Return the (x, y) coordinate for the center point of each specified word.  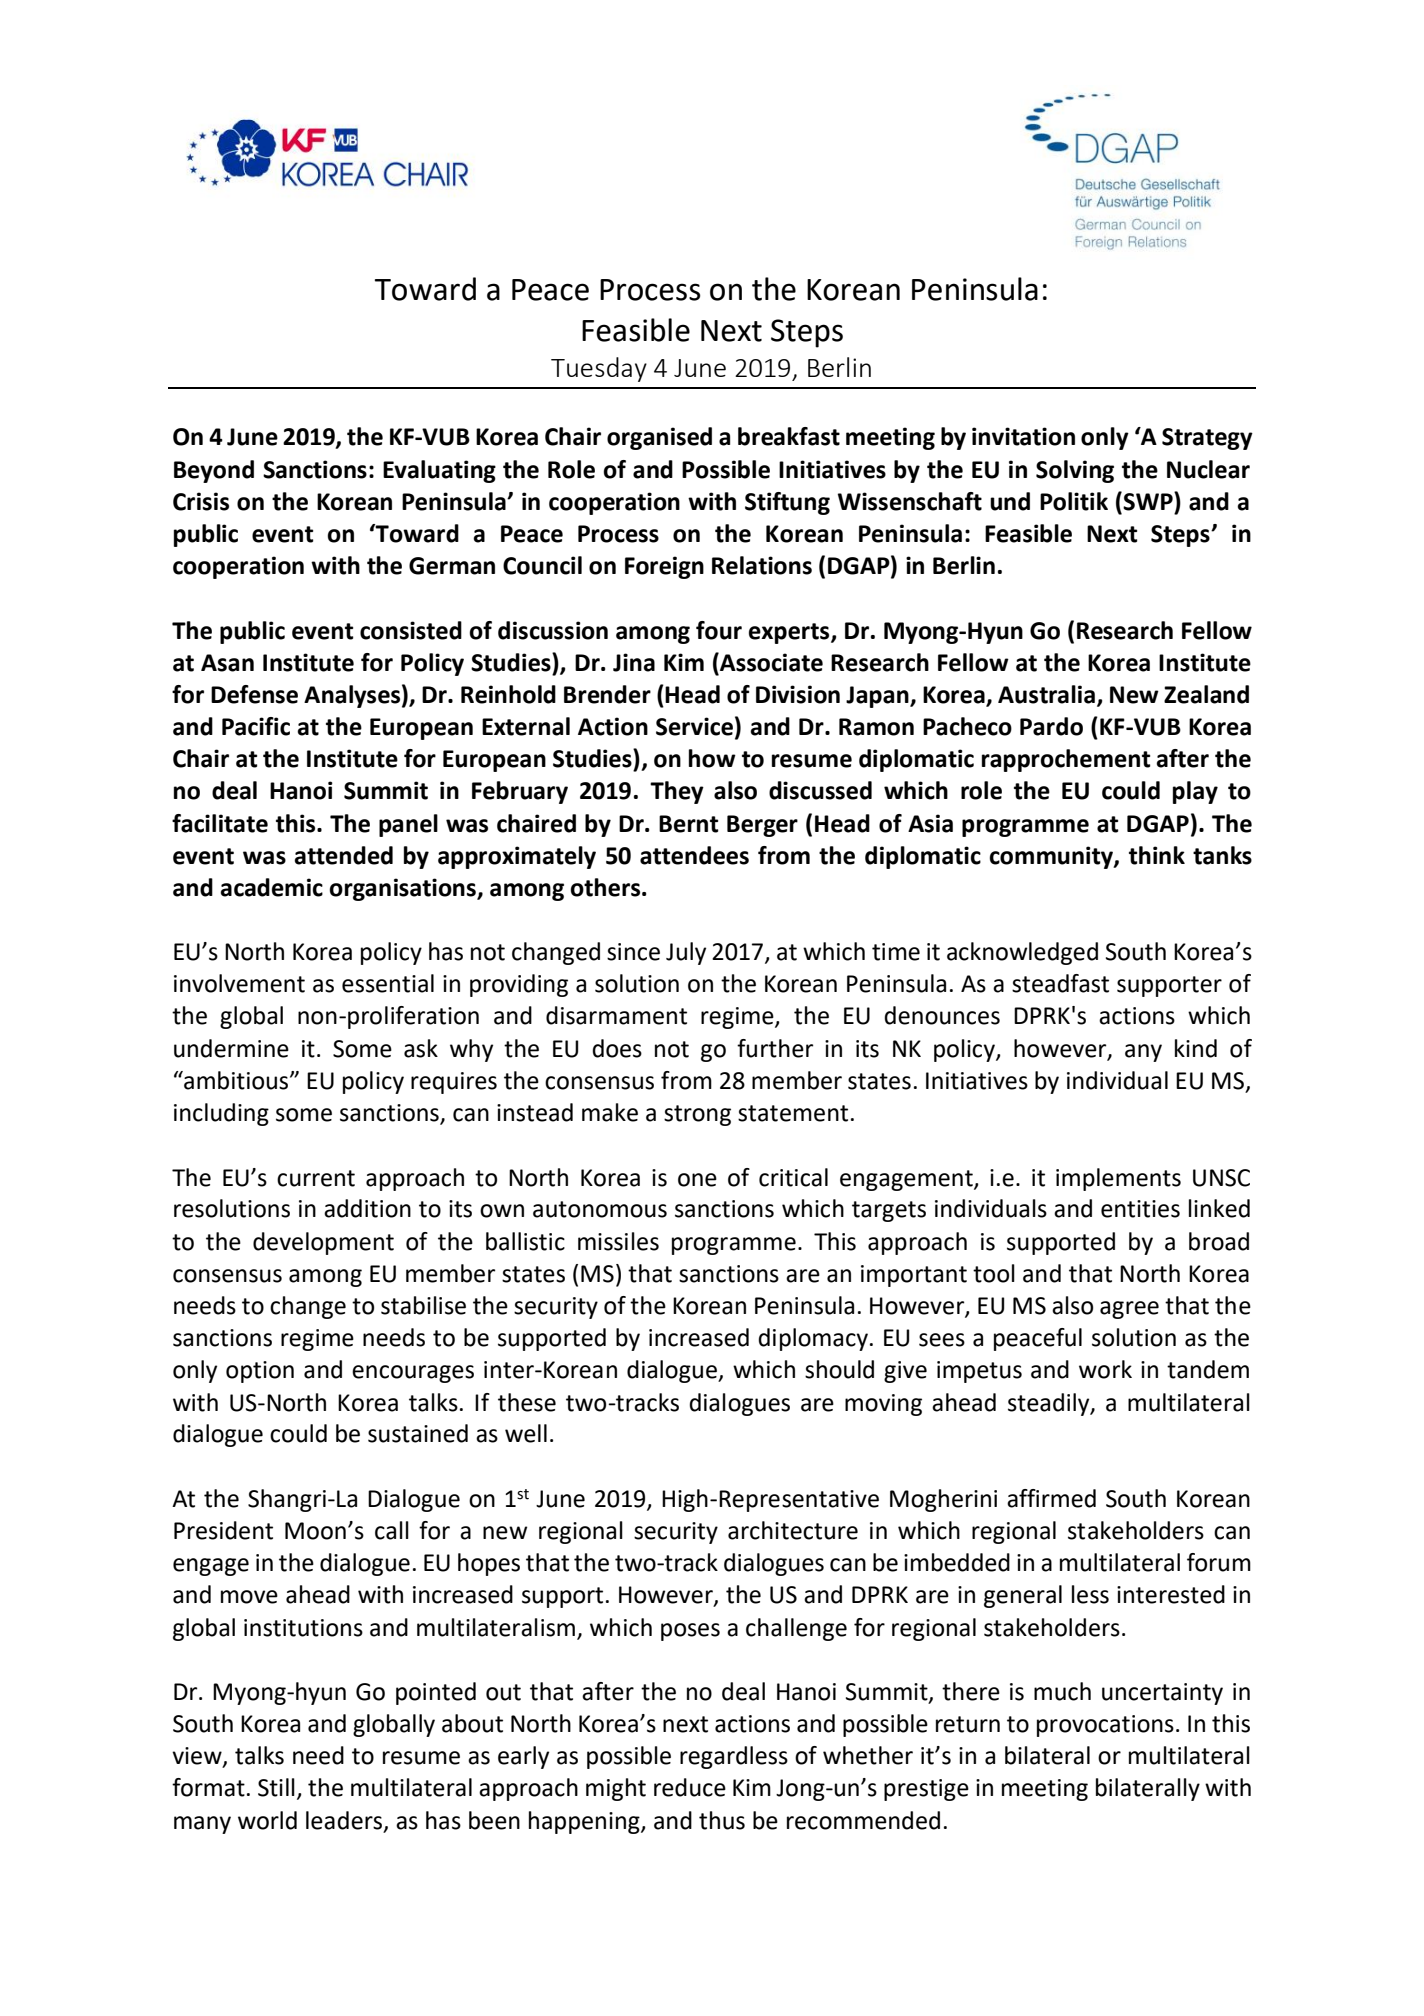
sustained (418, 1433)
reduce (690, 1787)
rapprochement (1066, 760)
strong (697, 1115)
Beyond (214, 471)
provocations (1105, 1726)
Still (276, 1787)
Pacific (256, 726)
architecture (793, 1530)
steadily (1050, 1404)
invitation (1023, 436)
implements (1118, 1179)
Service (694, 726)
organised (659, 438)
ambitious (236, 1080)
